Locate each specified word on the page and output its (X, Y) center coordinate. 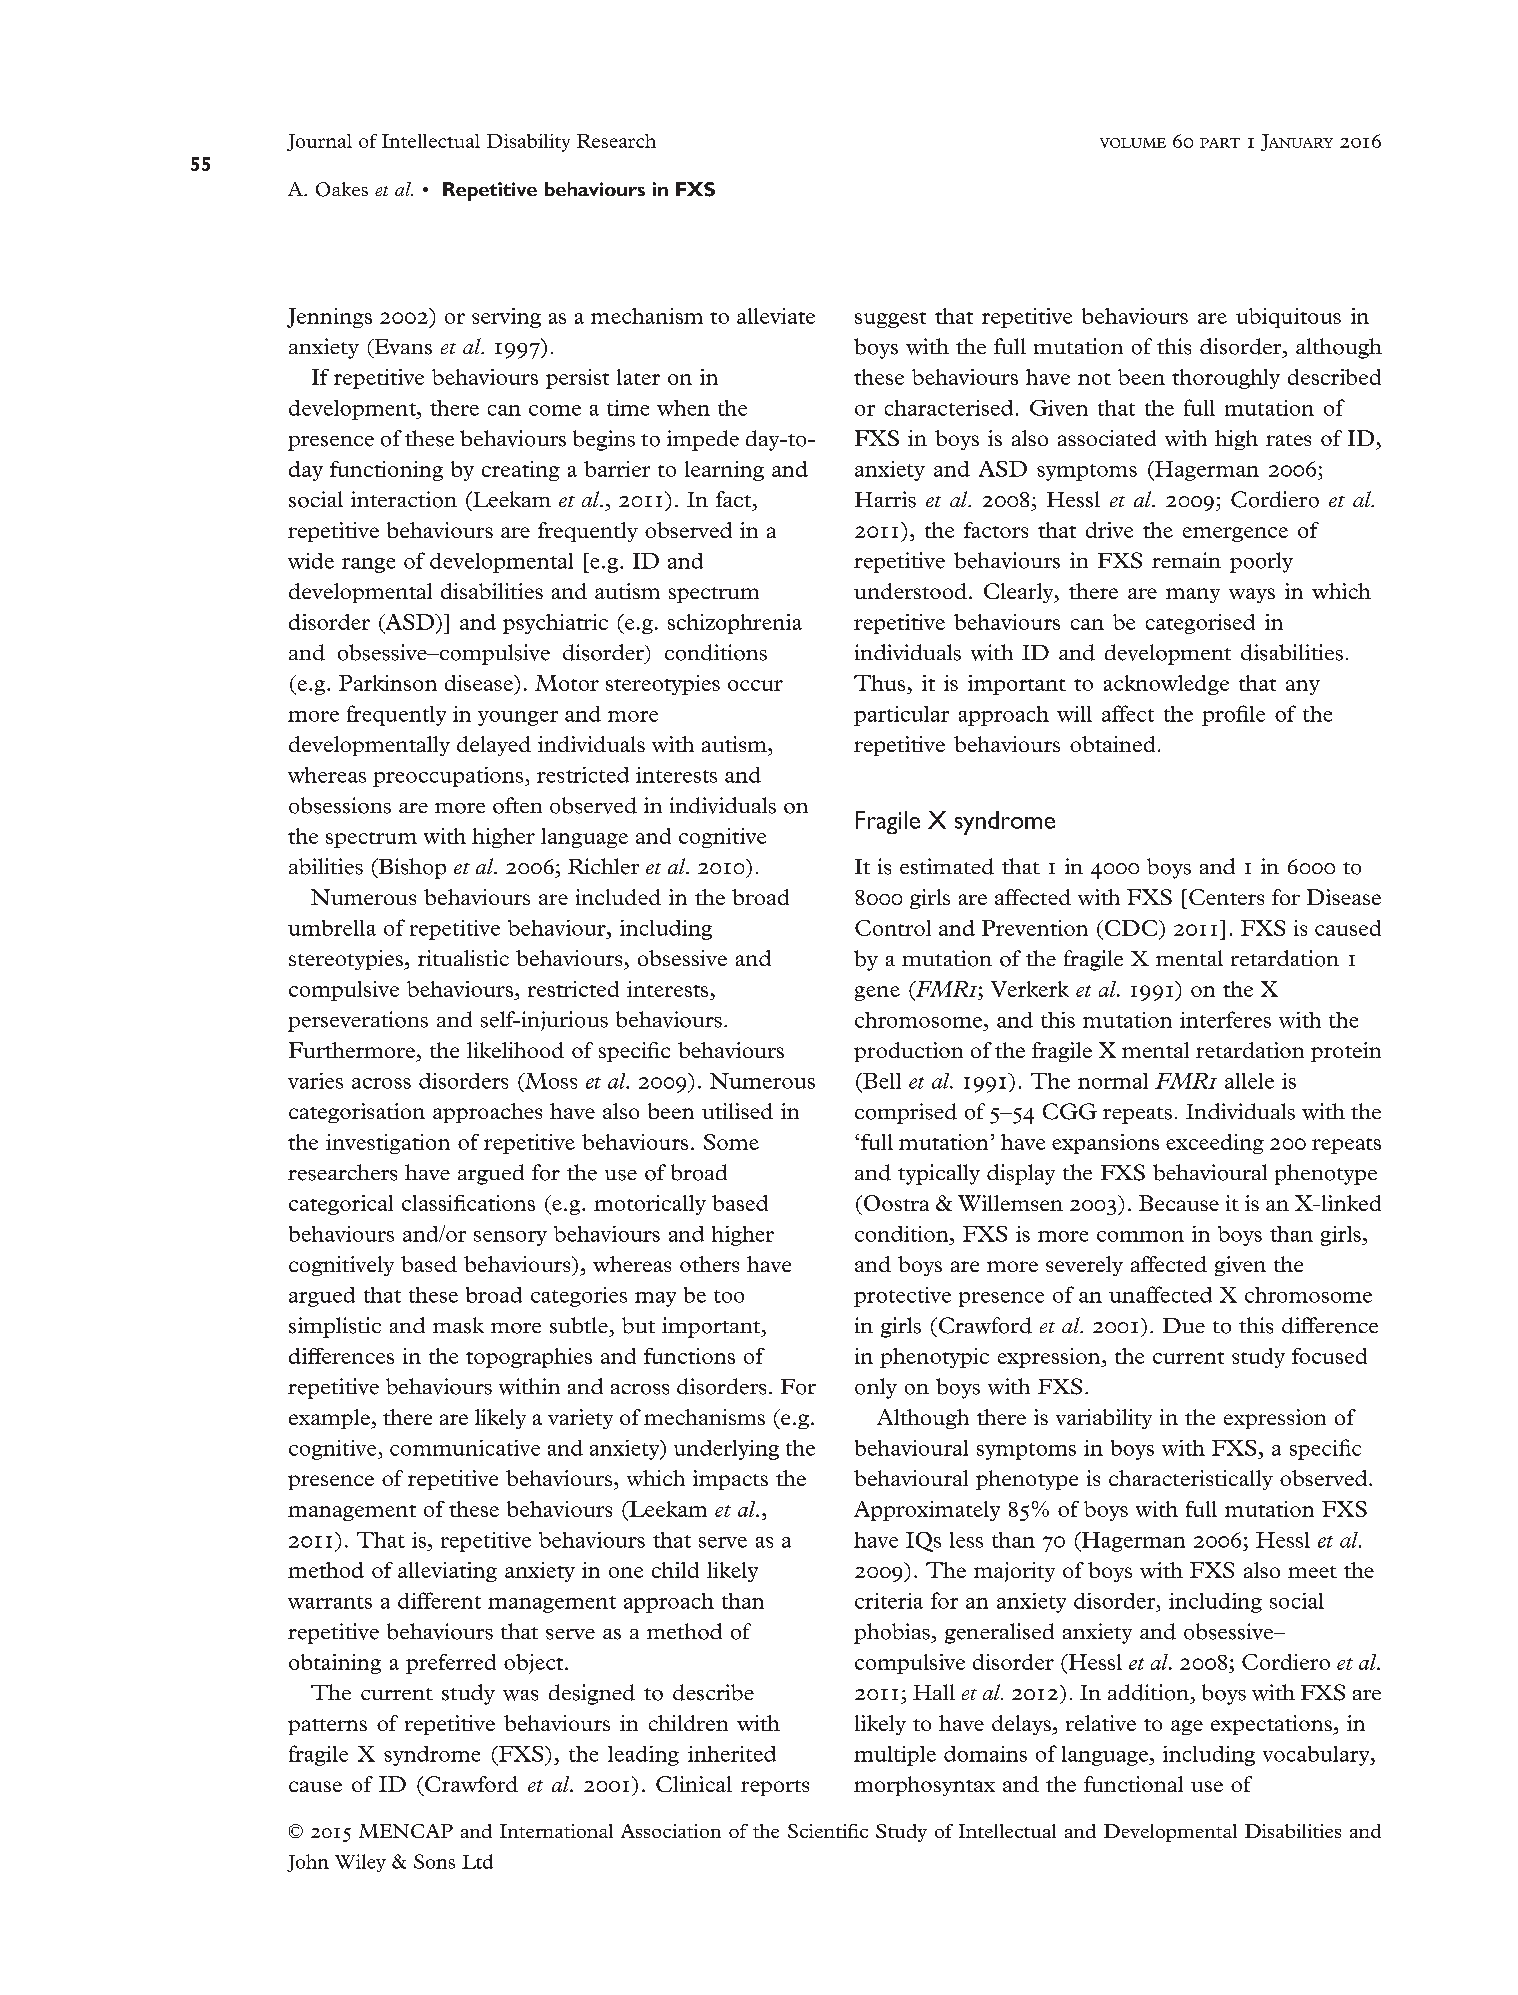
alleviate (776, 316)
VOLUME (1133, 143)
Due (1184, 1325)
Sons (434, 1861)
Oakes (342, 189)
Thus (879, 683)
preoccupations (449, 777)
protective (902, 1297)
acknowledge (1166, 685)
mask (458, 1325)
